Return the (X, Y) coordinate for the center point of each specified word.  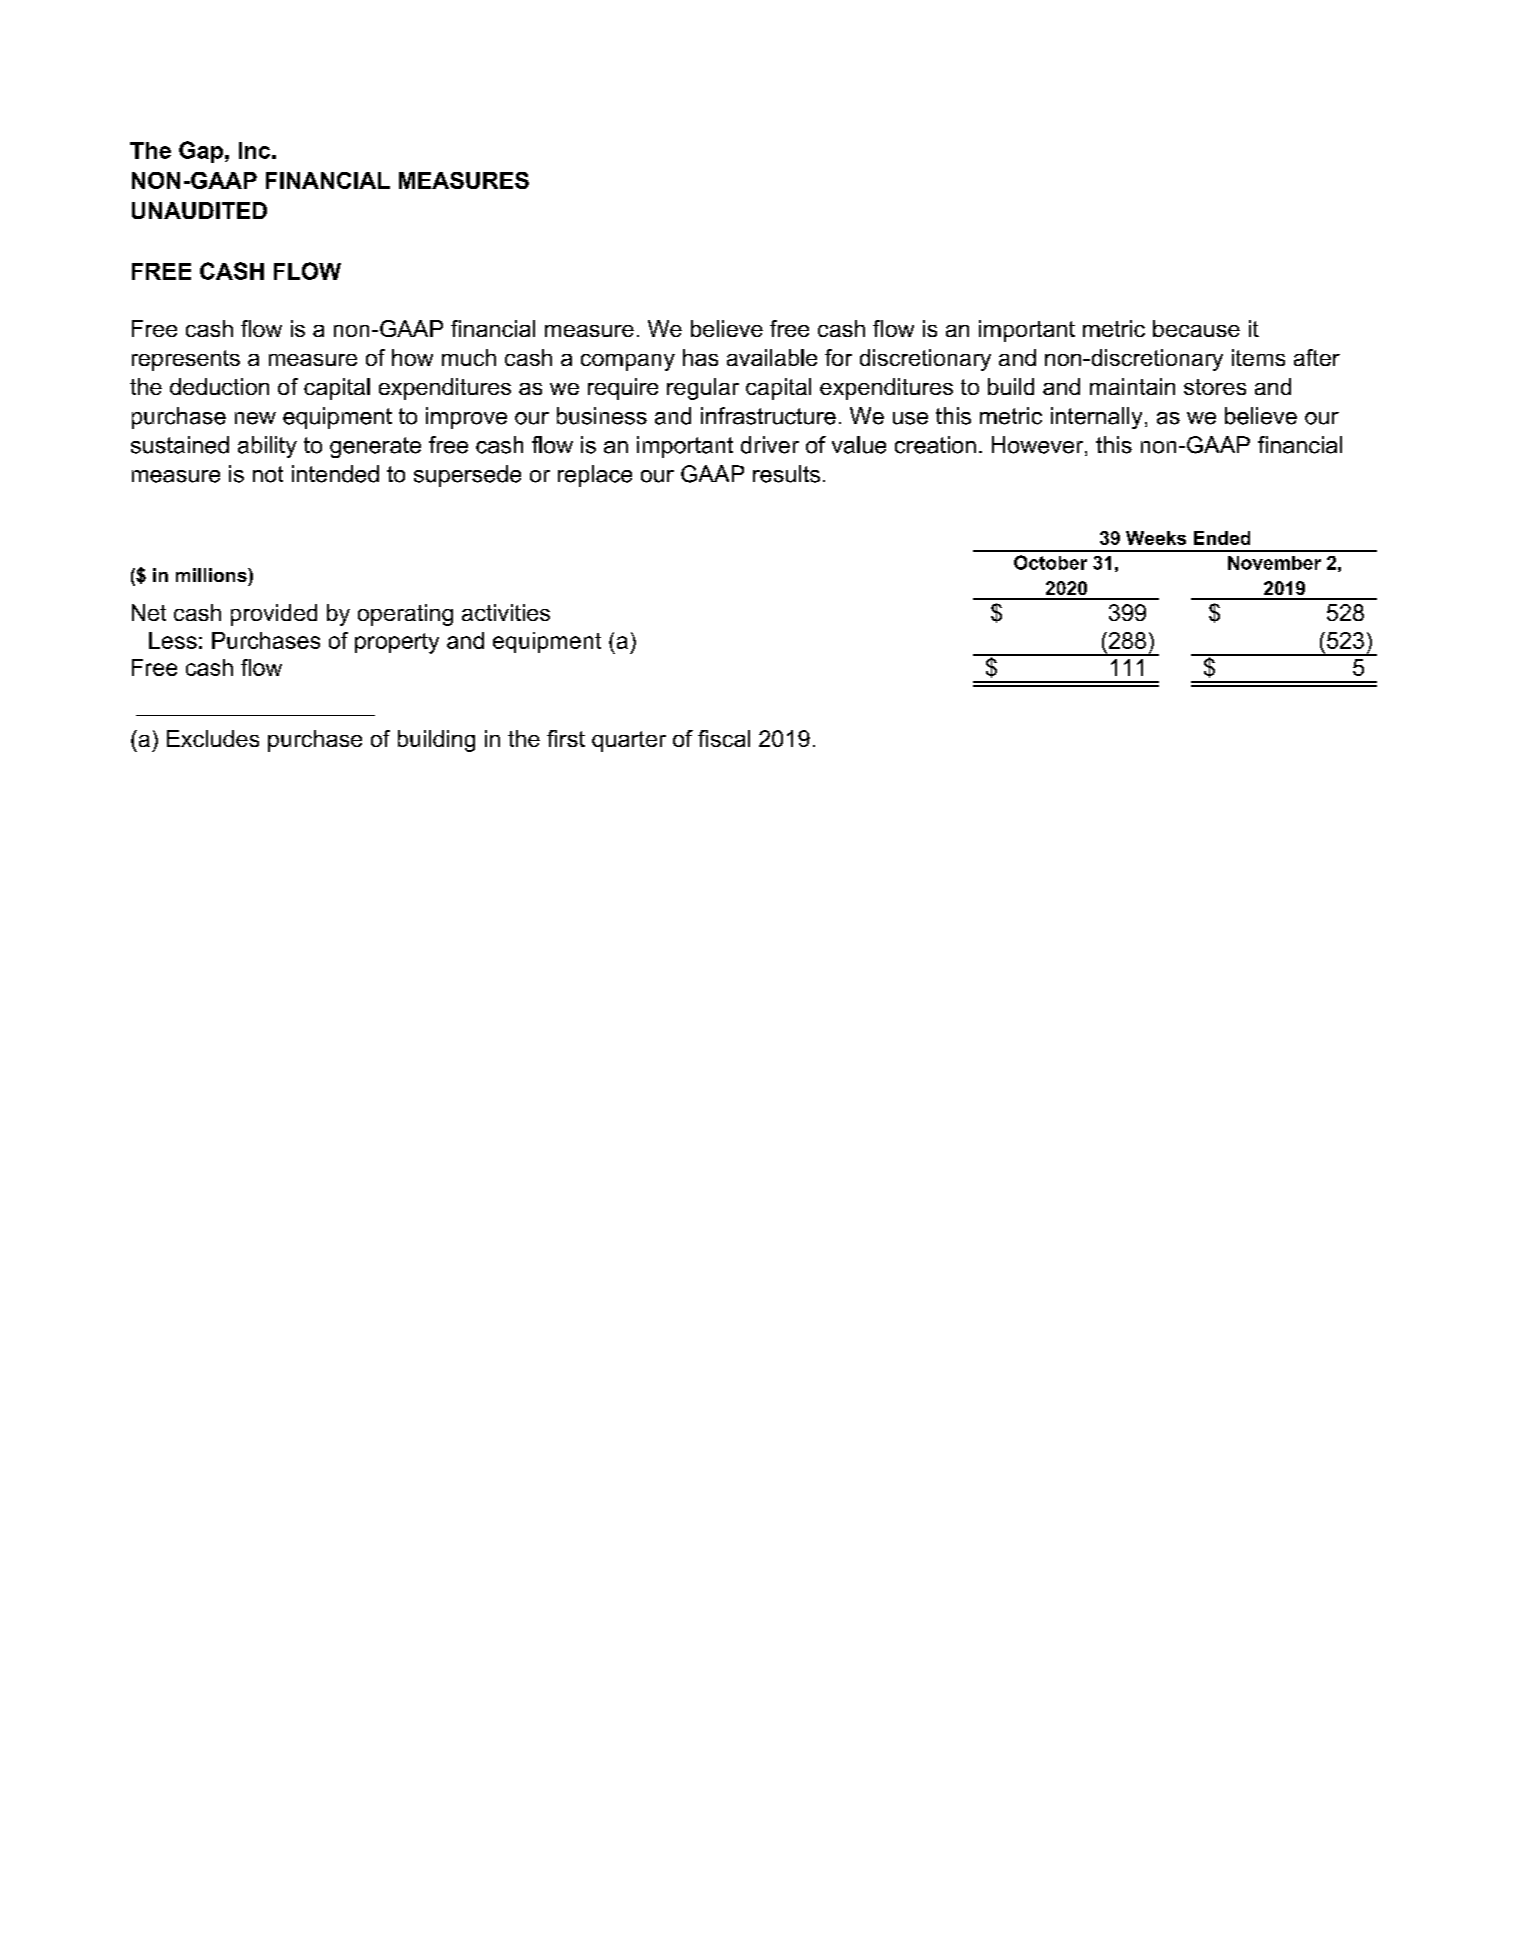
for (838, 357)
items (1258, 357)
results (786, 474)
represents (186, 360)
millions (212, 575)
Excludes (213, 738)
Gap (201, 152)
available (772, 357)
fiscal (724, 738)
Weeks (1156, 538)
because (1196, 328)
